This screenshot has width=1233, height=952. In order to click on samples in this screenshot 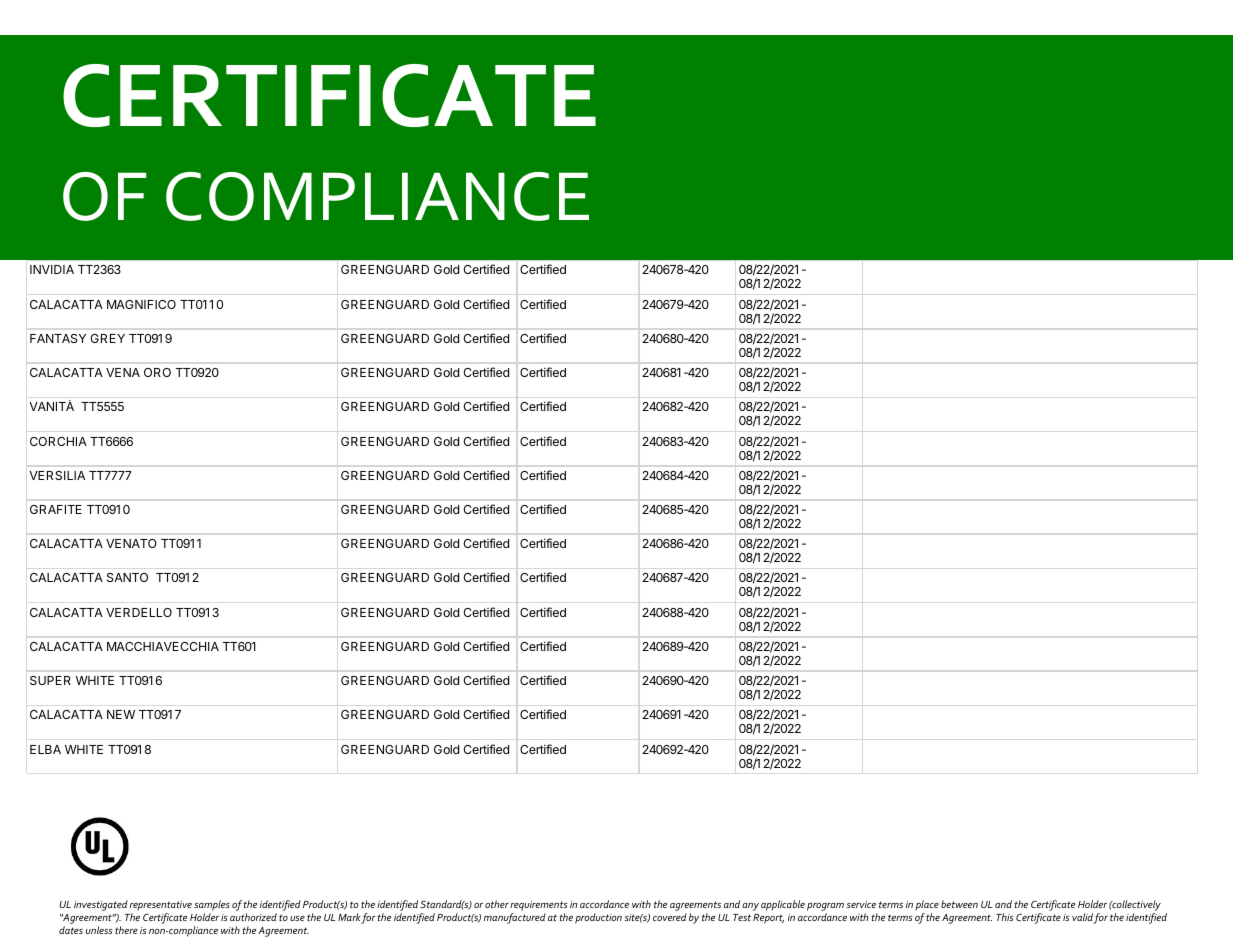, I will do `click(212, 905)`.
